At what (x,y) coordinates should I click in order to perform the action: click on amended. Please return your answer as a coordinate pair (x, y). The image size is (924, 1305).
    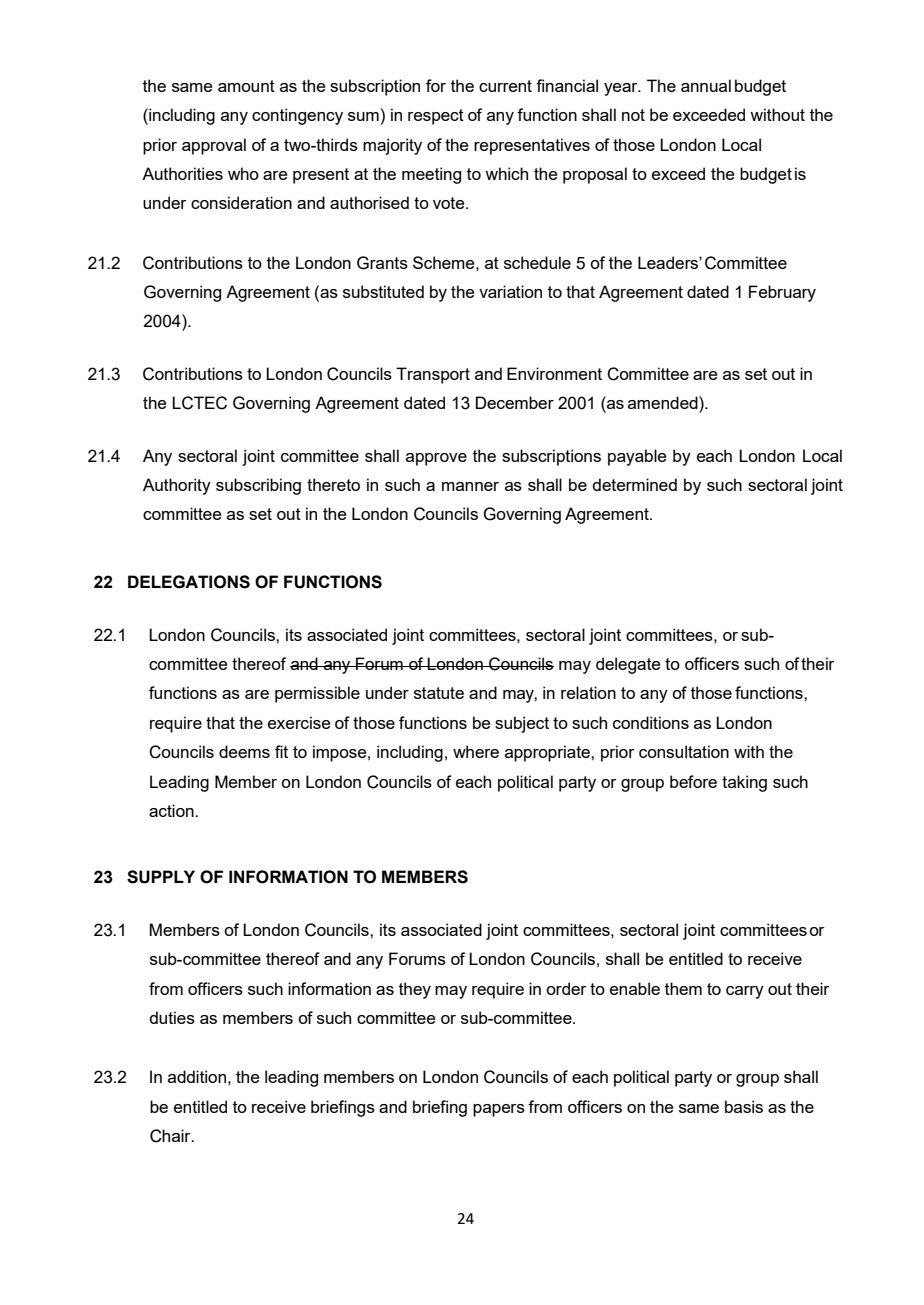
    Looking at the image, I should click on (664, 402).
